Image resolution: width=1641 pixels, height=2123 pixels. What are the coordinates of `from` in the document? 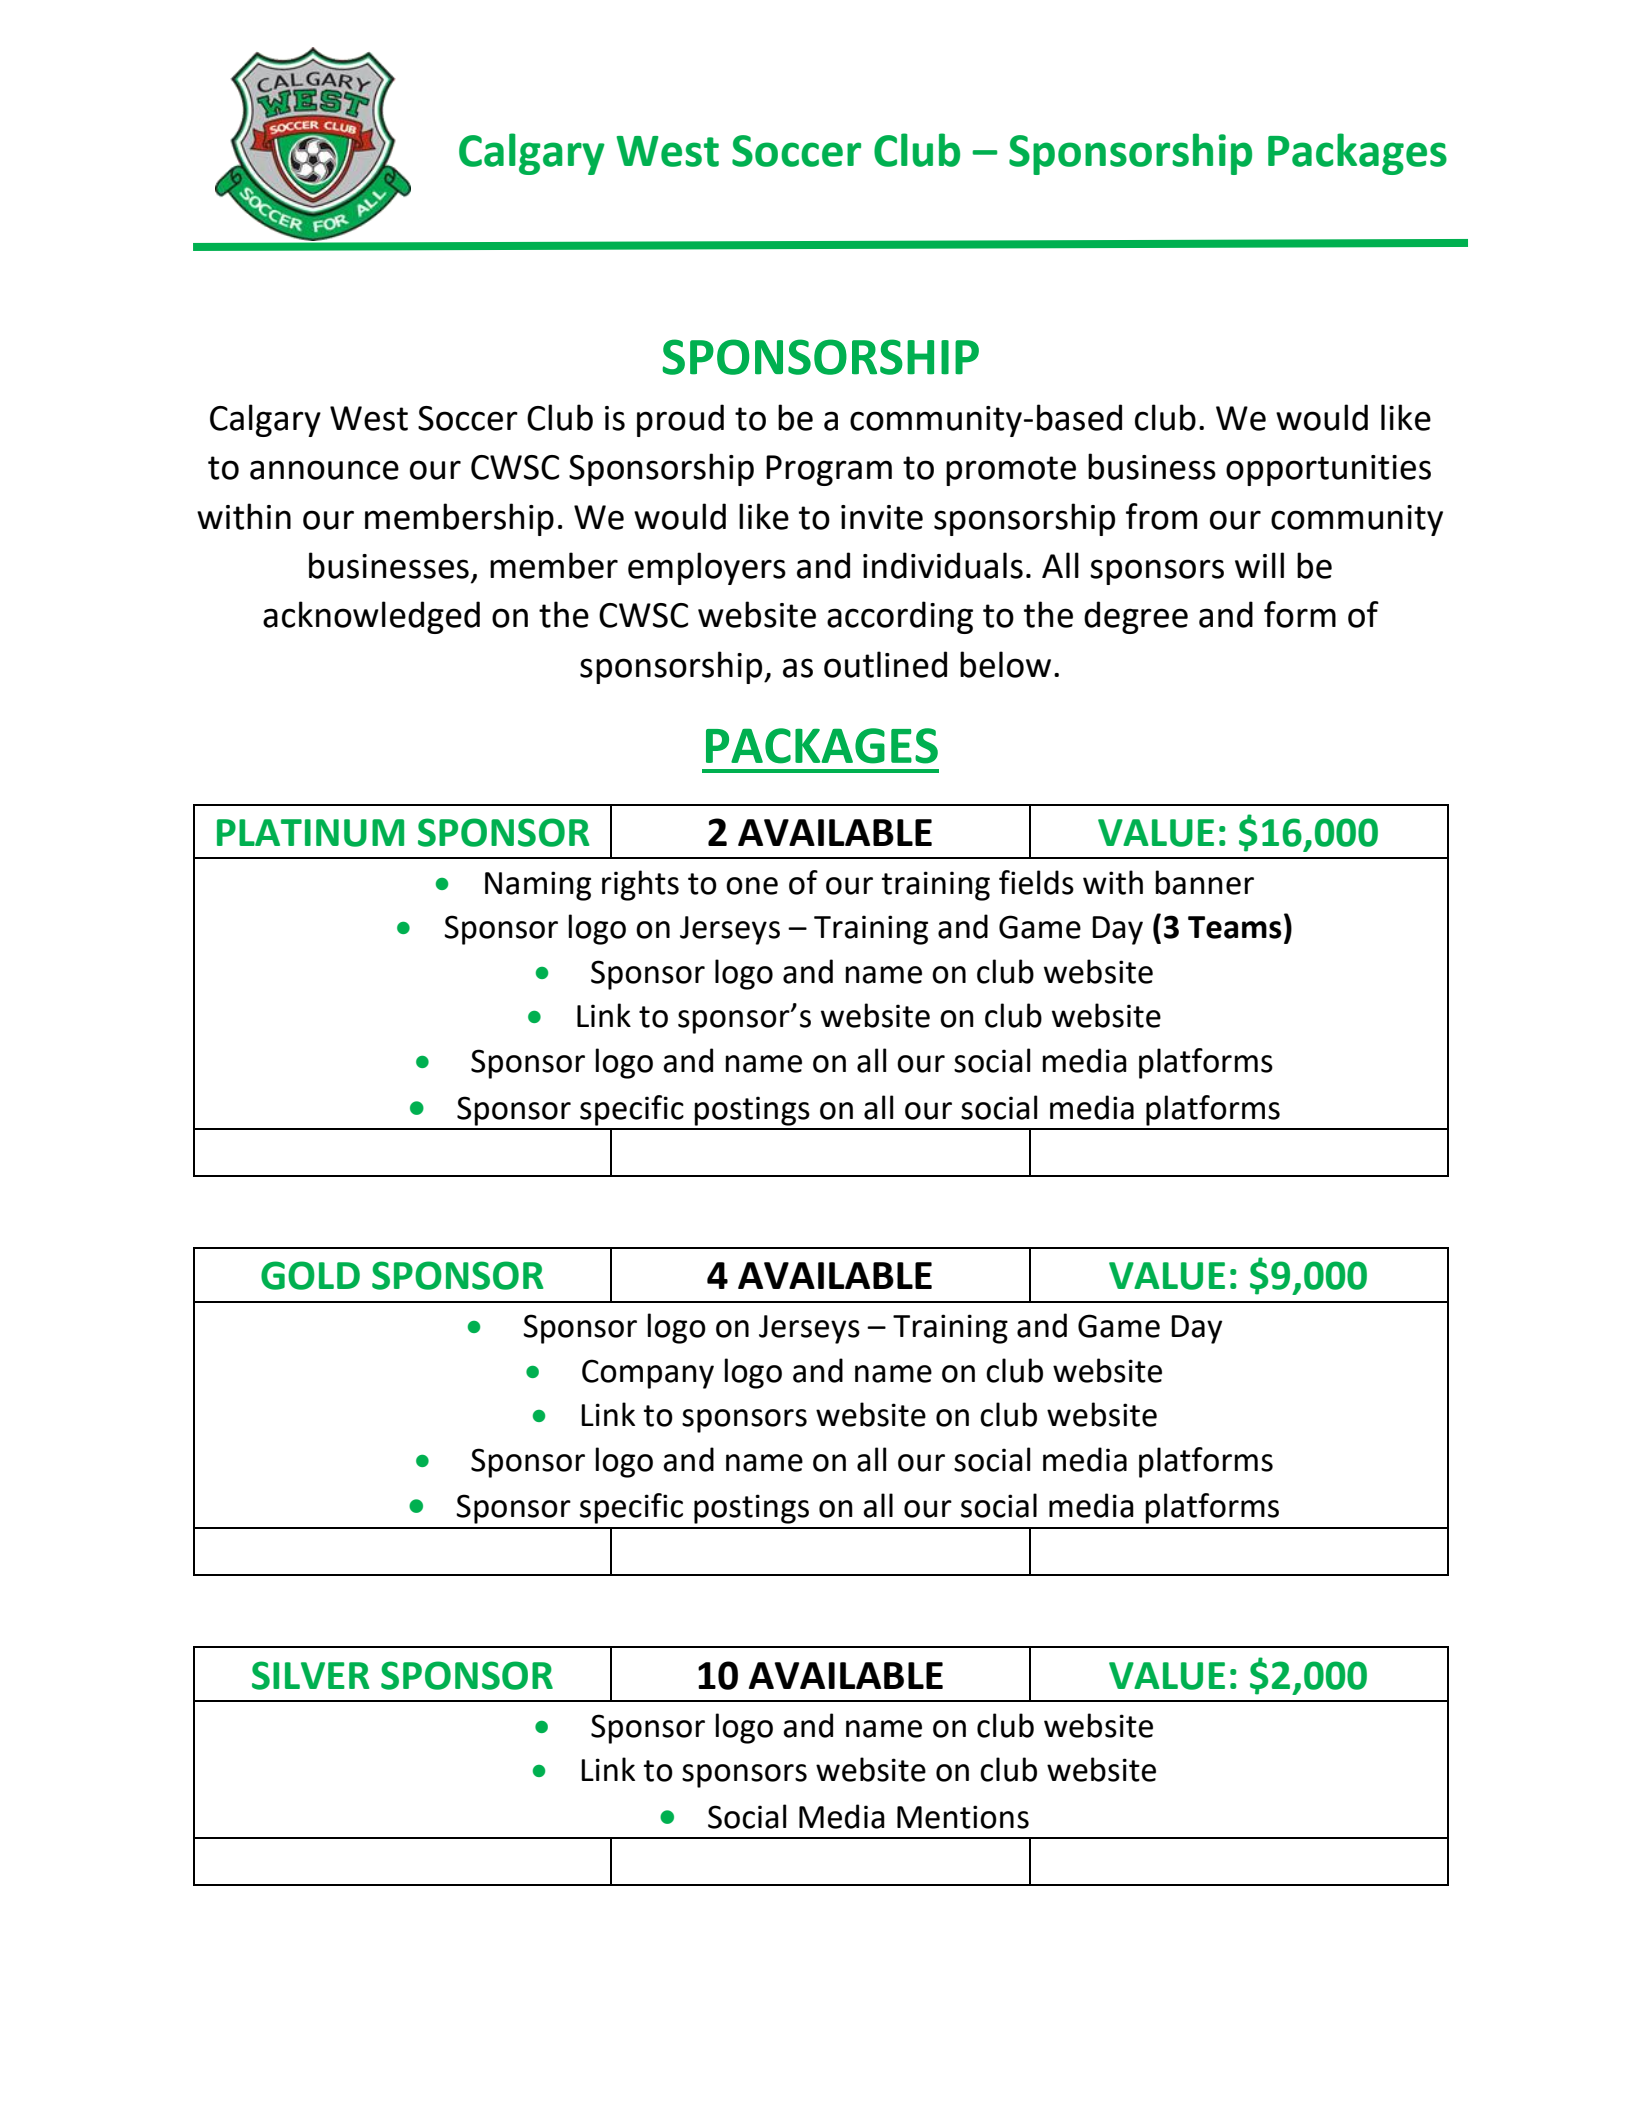 It's located at (1161, 516).
